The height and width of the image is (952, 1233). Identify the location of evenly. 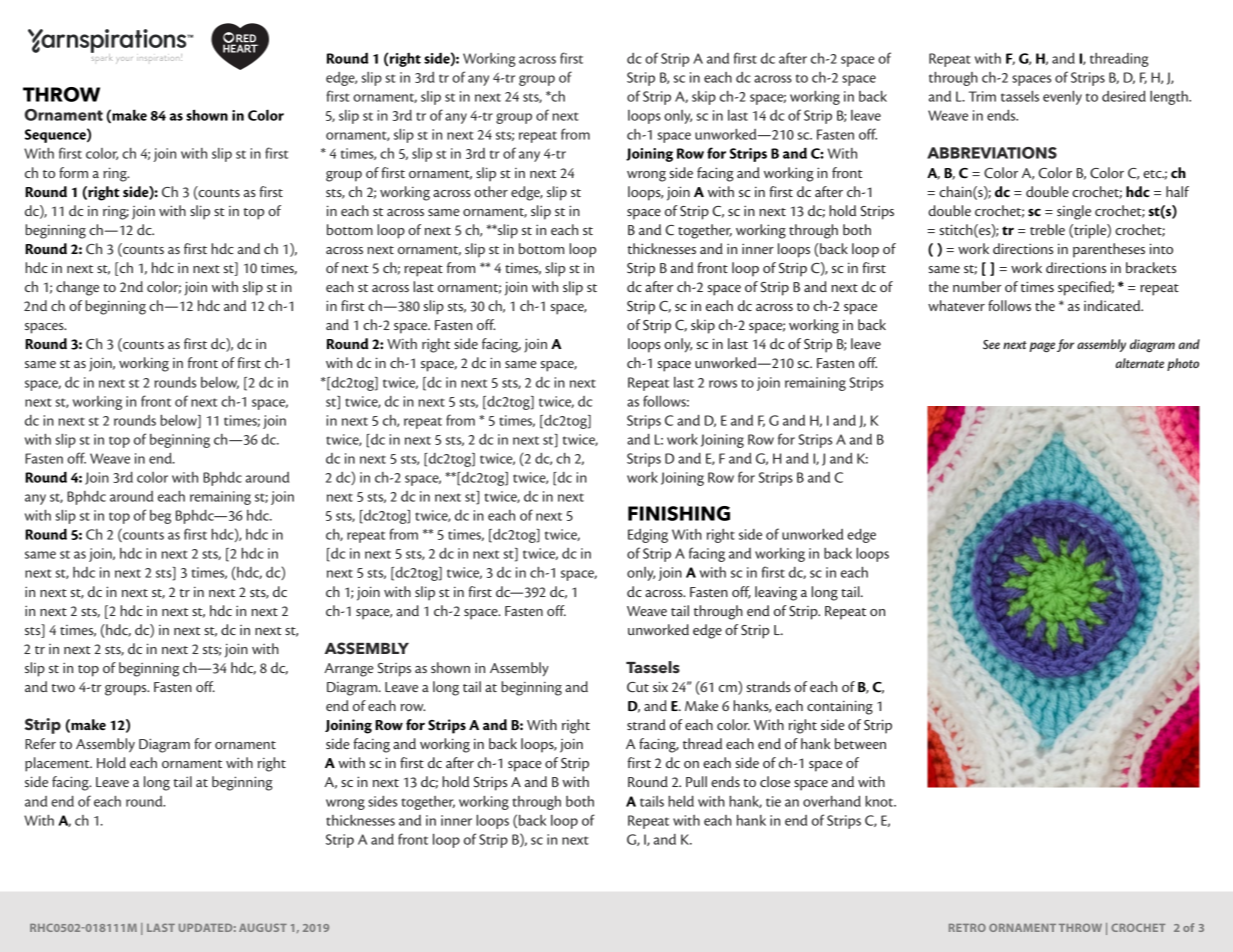
(1062, 97).
